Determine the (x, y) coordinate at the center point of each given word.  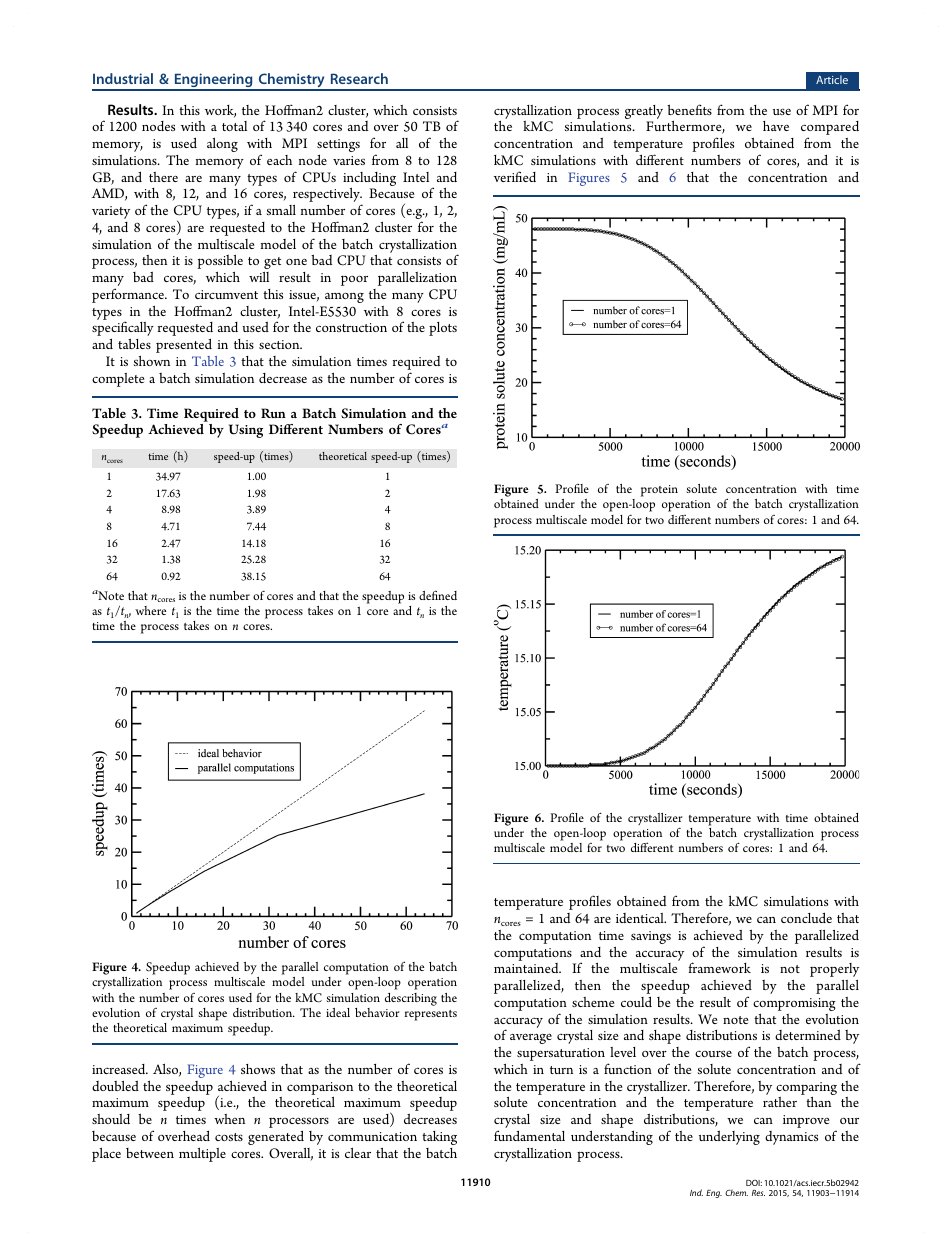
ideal (338, 1012)
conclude (806, 918)
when (229, 1119)
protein (659, 491)
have (776, 126)
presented (184, 346)
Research (359, 78)
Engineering (213, 81)
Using (246, 431)
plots (443, 329)
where (150, 610)
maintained (527, 968)
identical (641, 918)
